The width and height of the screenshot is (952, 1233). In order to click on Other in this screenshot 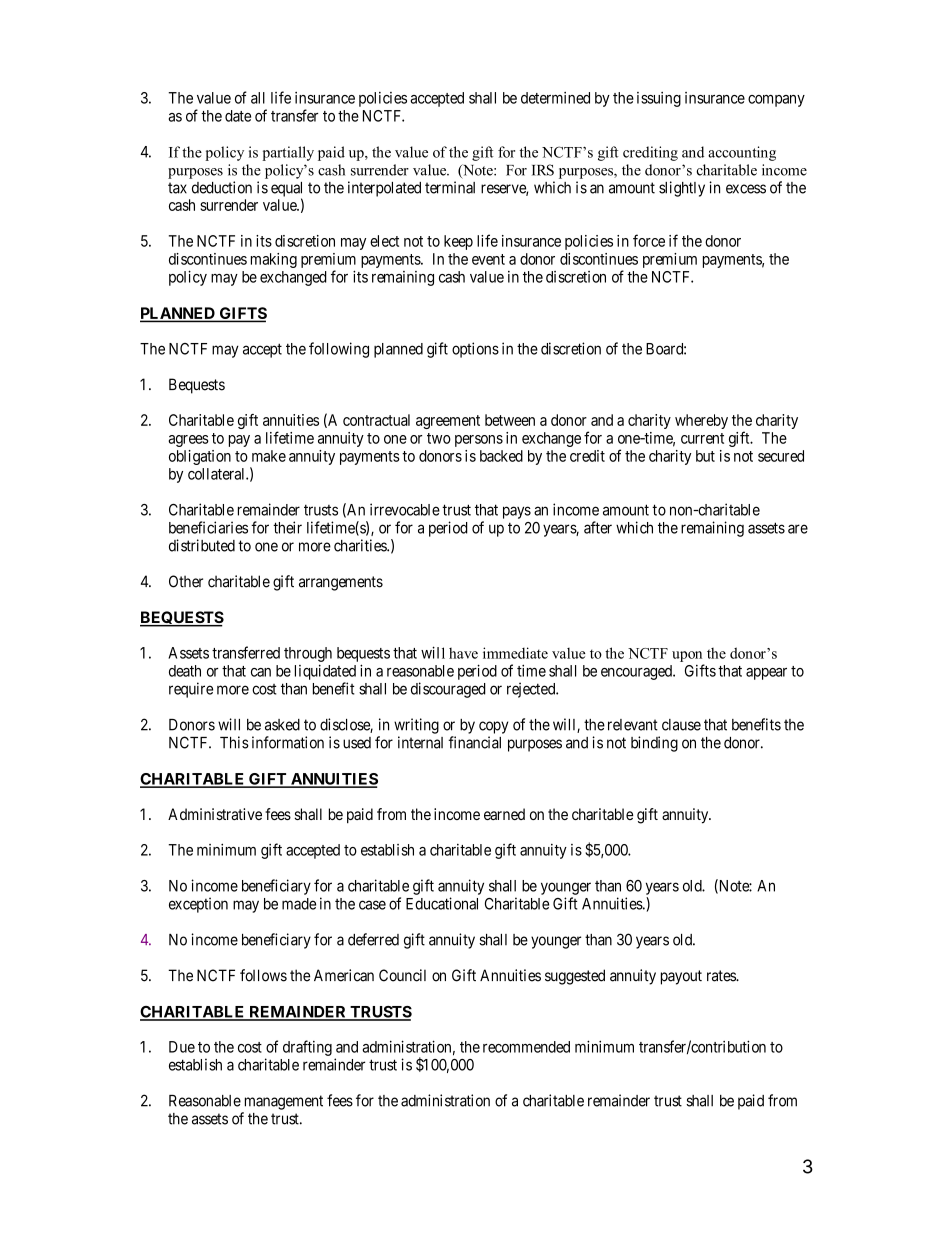, I will do `click(186, 581)`.
